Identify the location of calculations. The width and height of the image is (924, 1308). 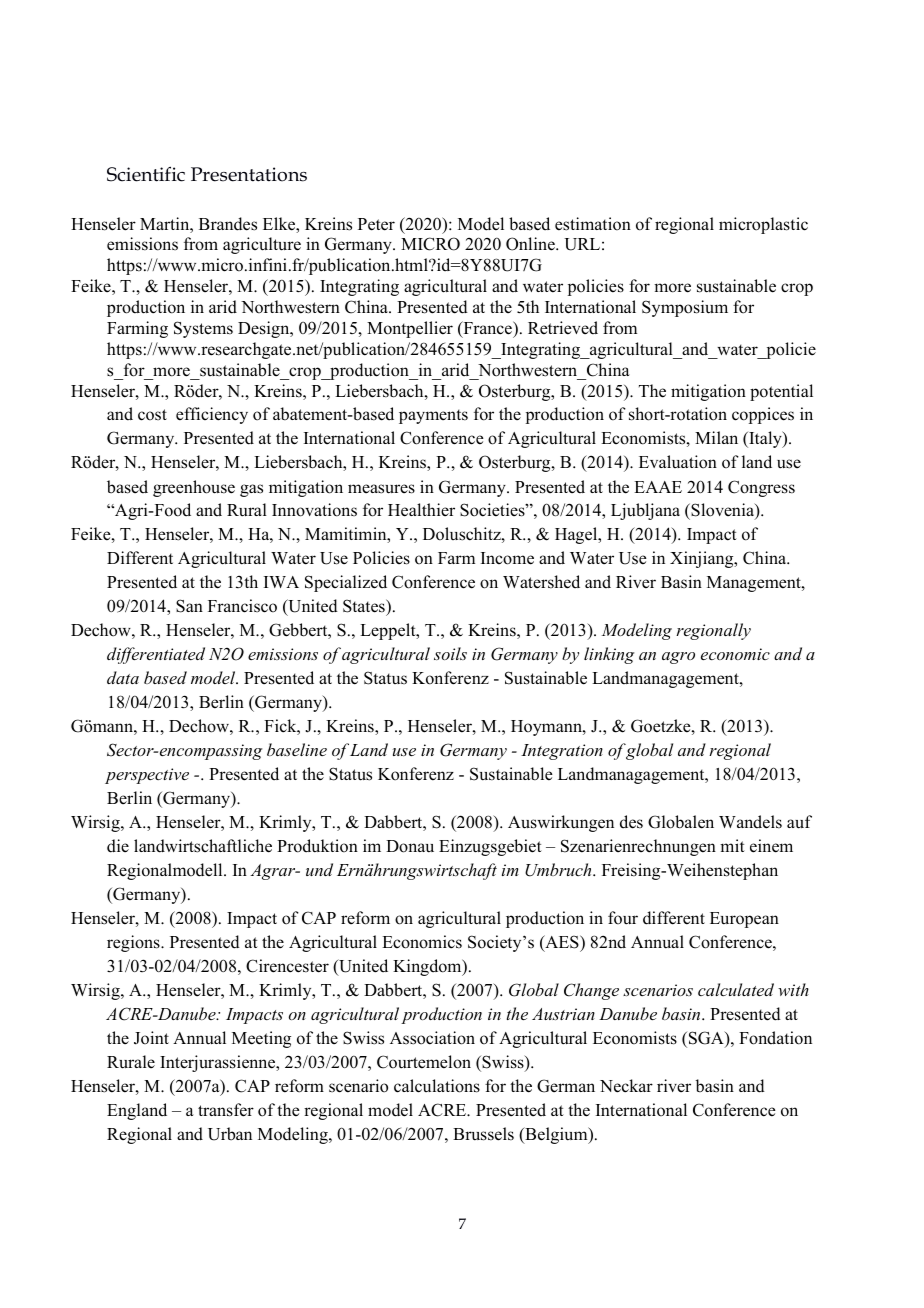
(437, 1086).
